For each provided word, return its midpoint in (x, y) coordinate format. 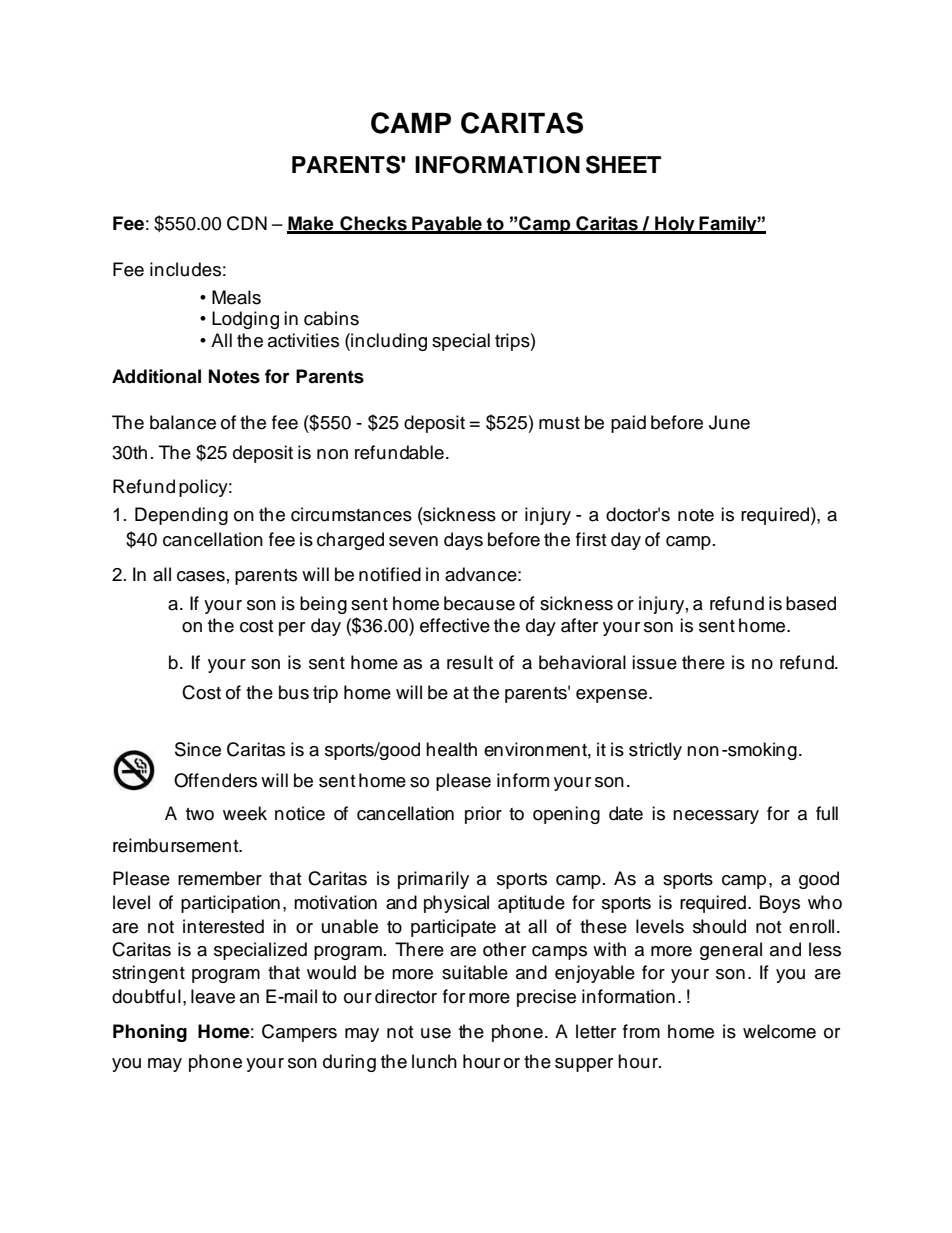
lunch (434, 1061)
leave (213, 996)
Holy (675, 225)
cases (201, 576)
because (479, 603)
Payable (447, 225)
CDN (247, 223)
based (811, 603)
